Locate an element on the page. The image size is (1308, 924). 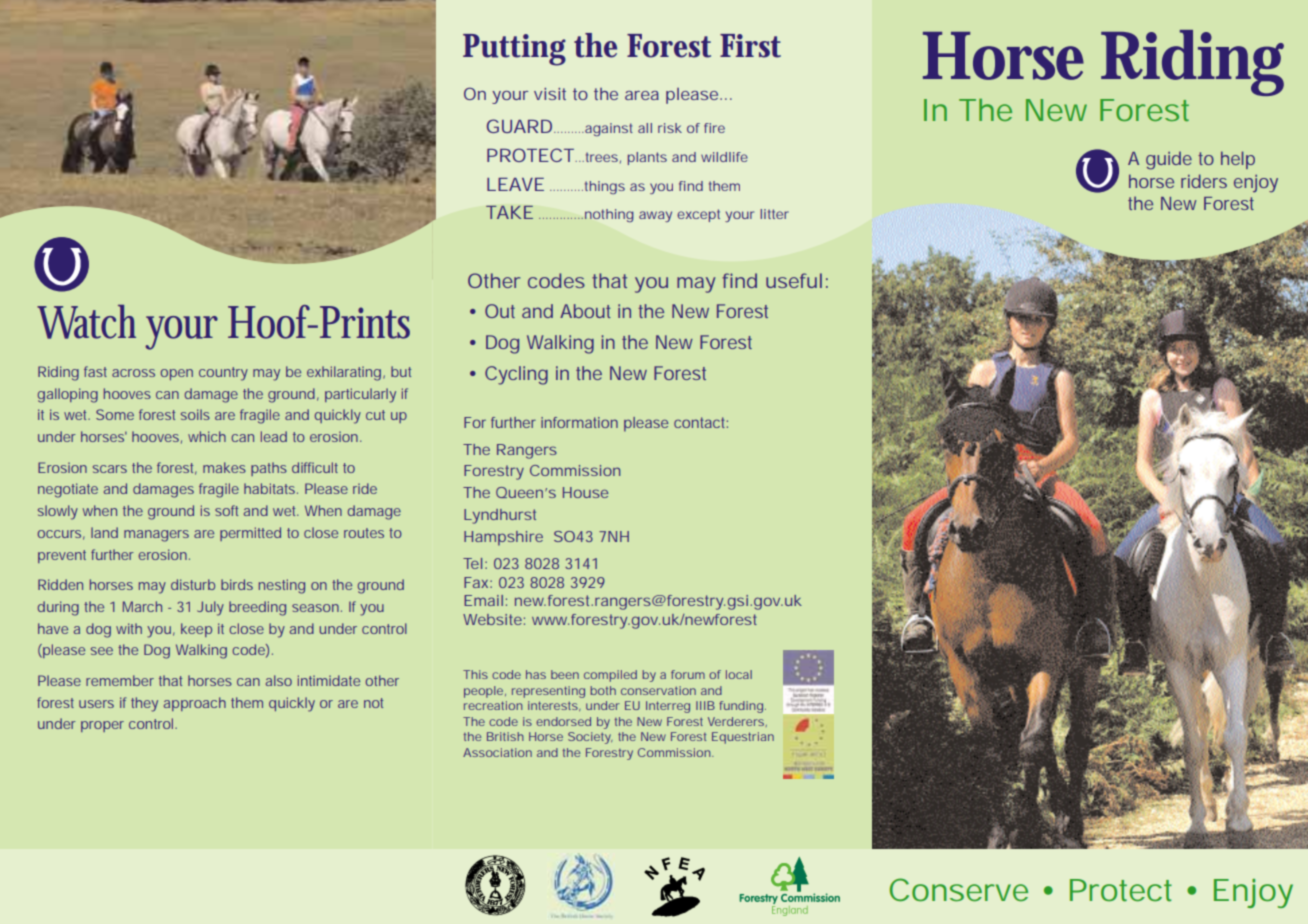
makes is located at coordinates (224, 467).
